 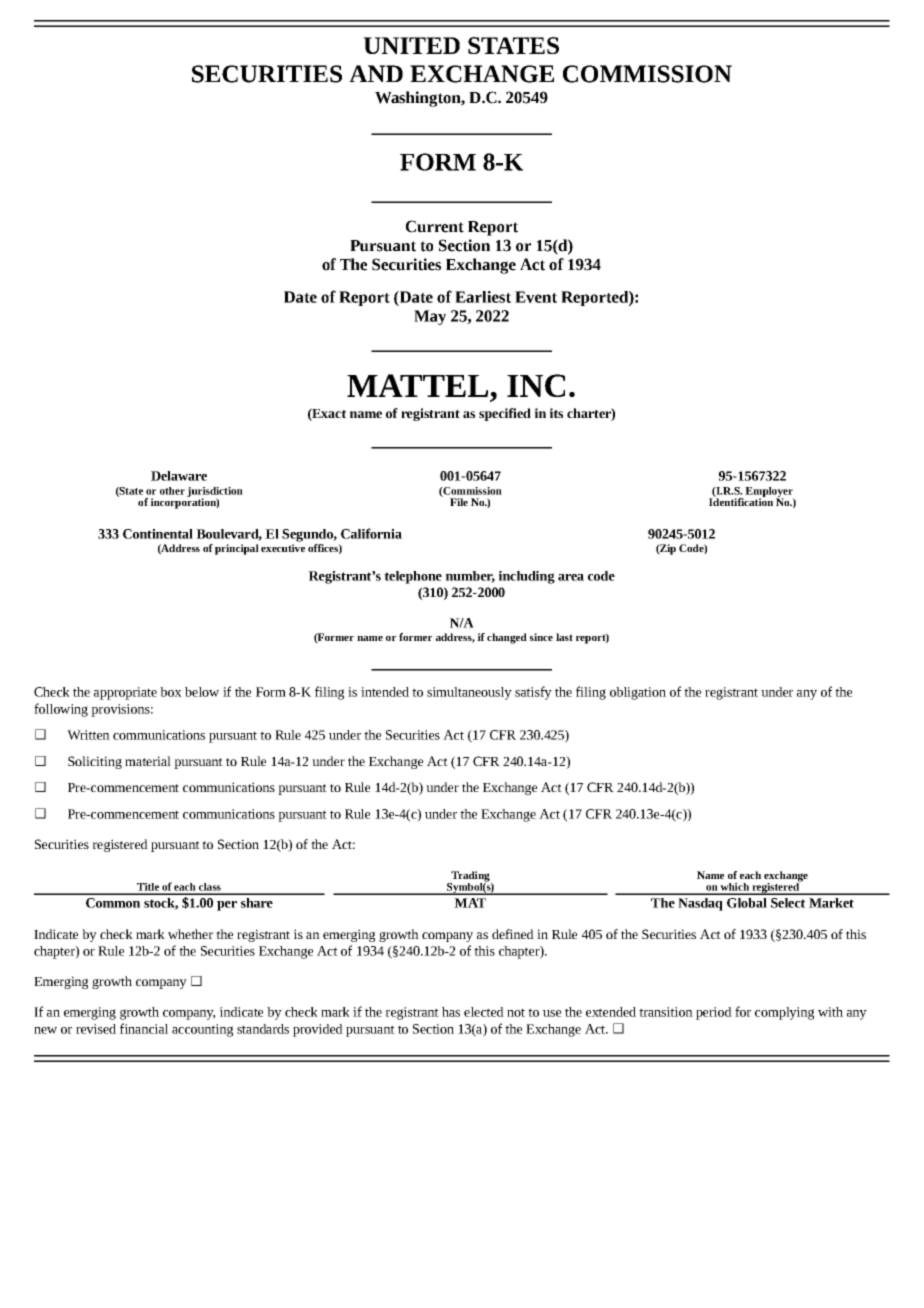 I want to click on File, so click(x=459, y=502).
